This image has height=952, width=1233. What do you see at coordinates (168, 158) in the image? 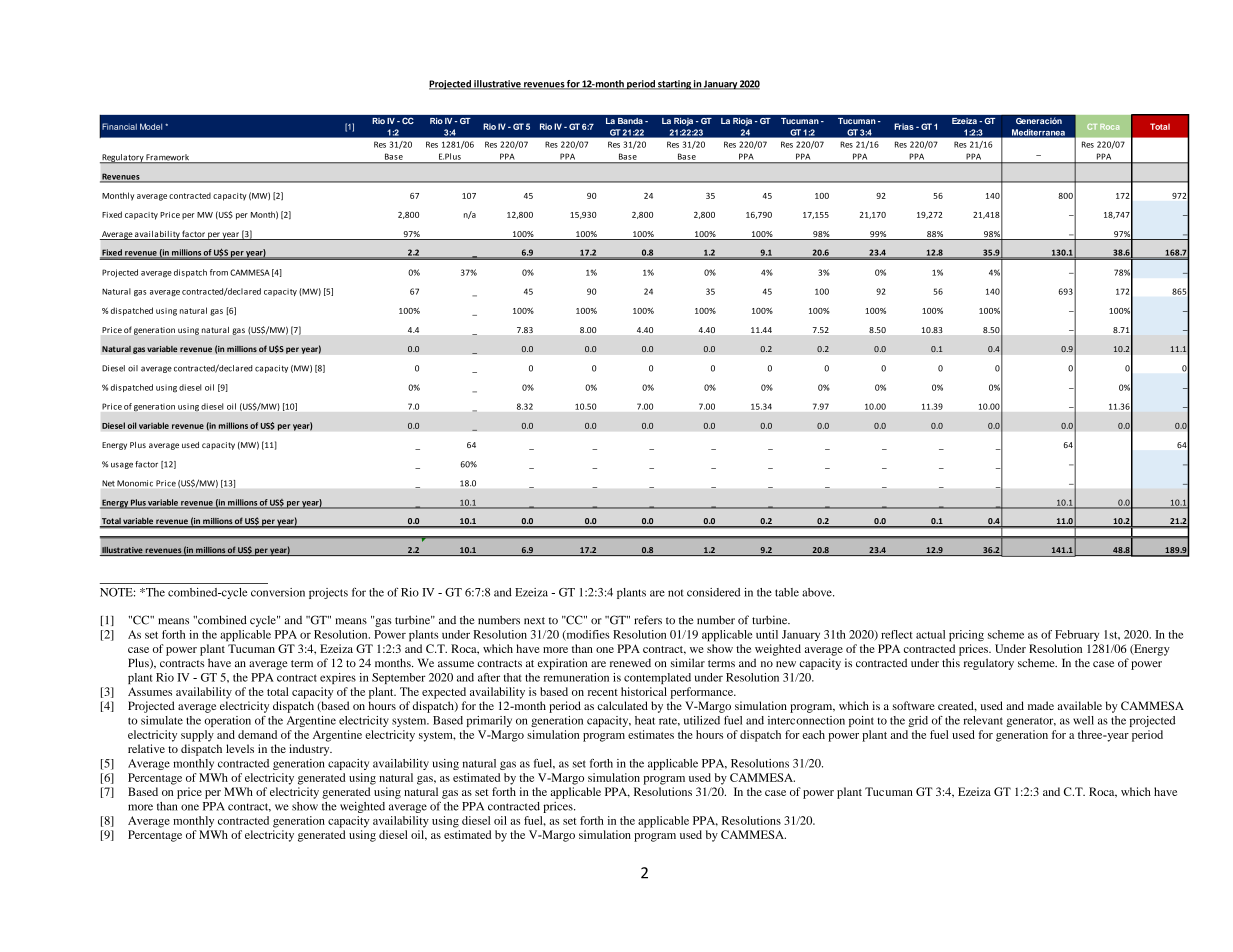
I see `Framework` at bounding box center [168, 158].
